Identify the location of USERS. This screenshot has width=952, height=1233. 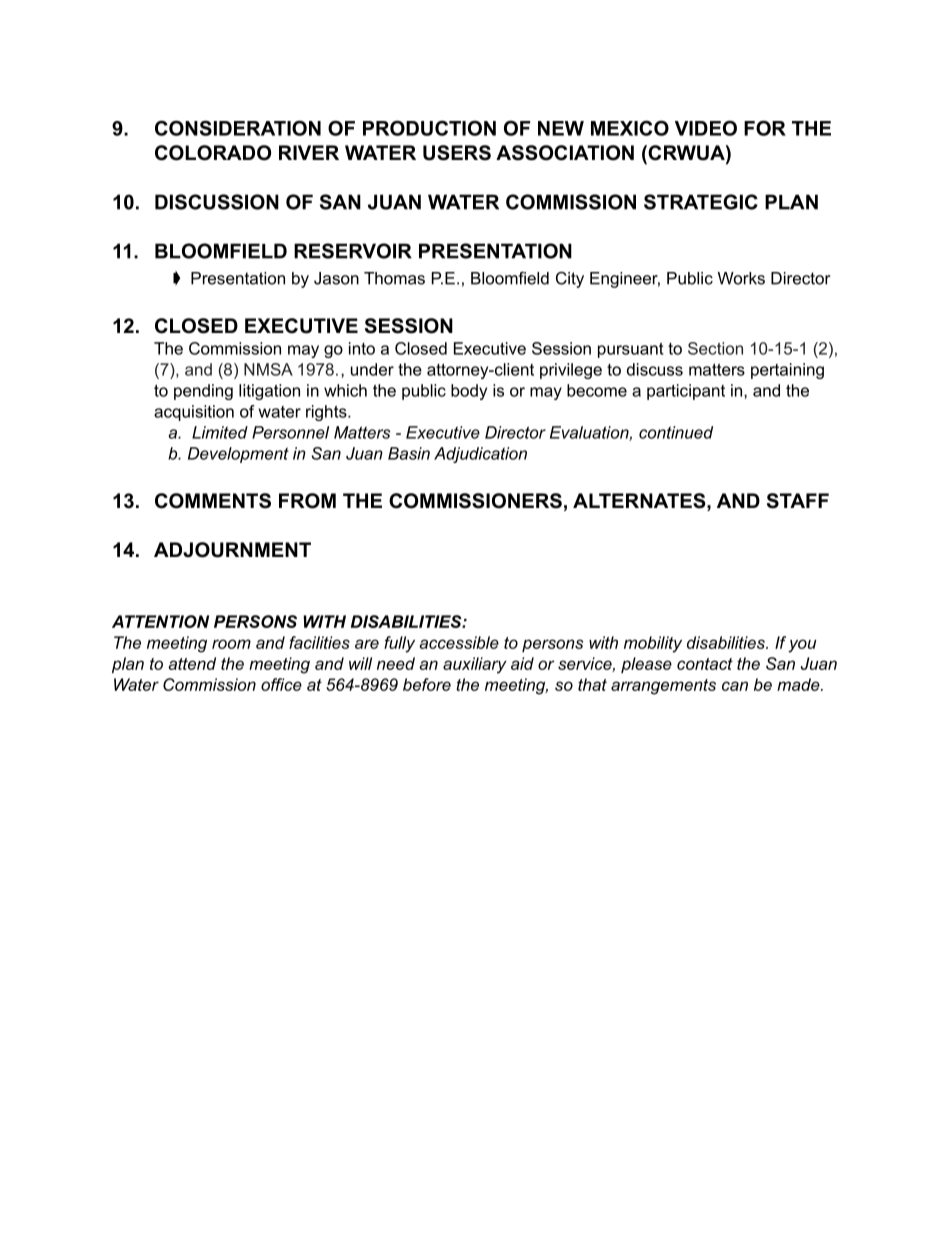
(457, 153).
